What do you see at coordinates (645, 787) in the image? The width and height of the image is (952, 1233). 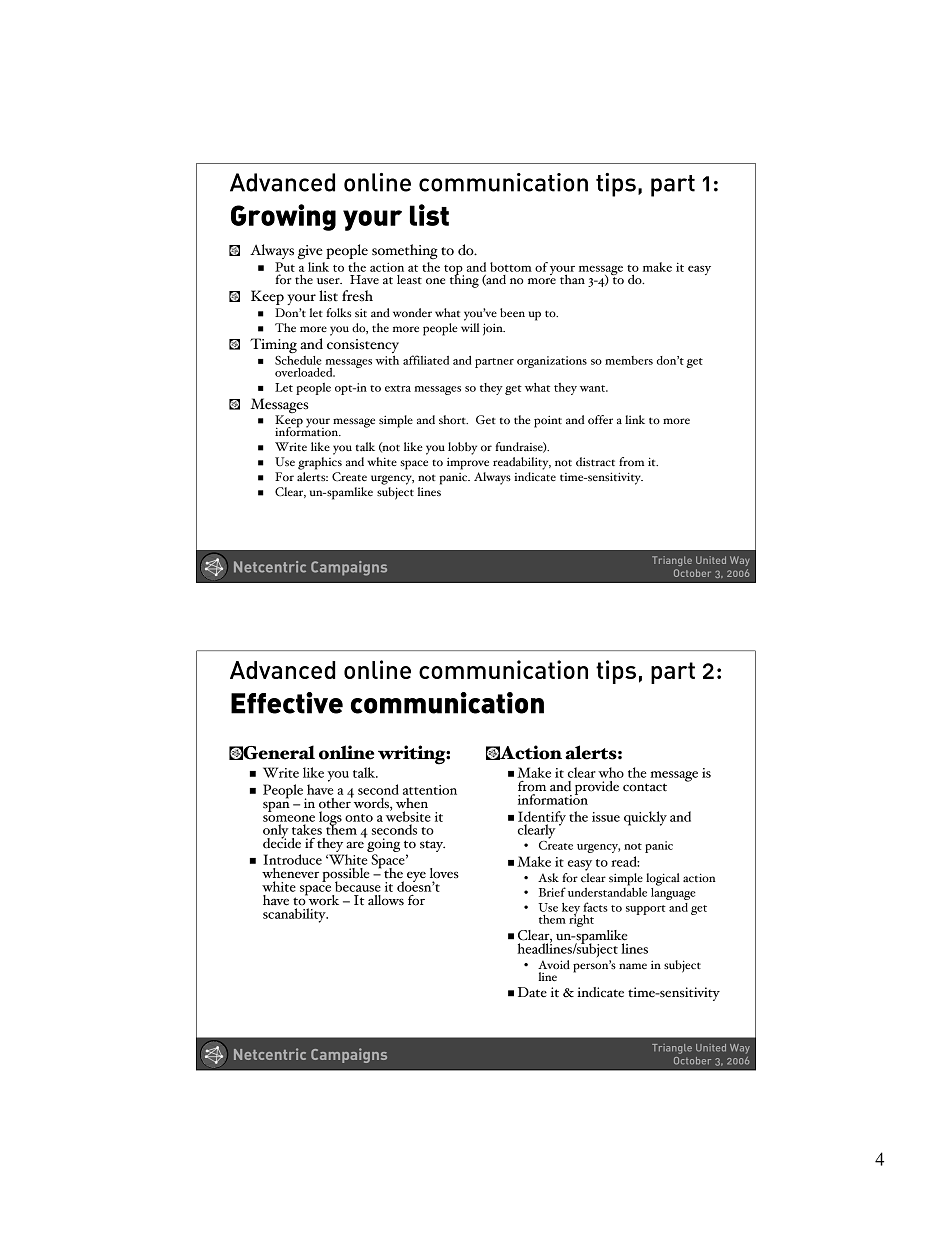 I see `contact` at bounding box center [645, 787].
